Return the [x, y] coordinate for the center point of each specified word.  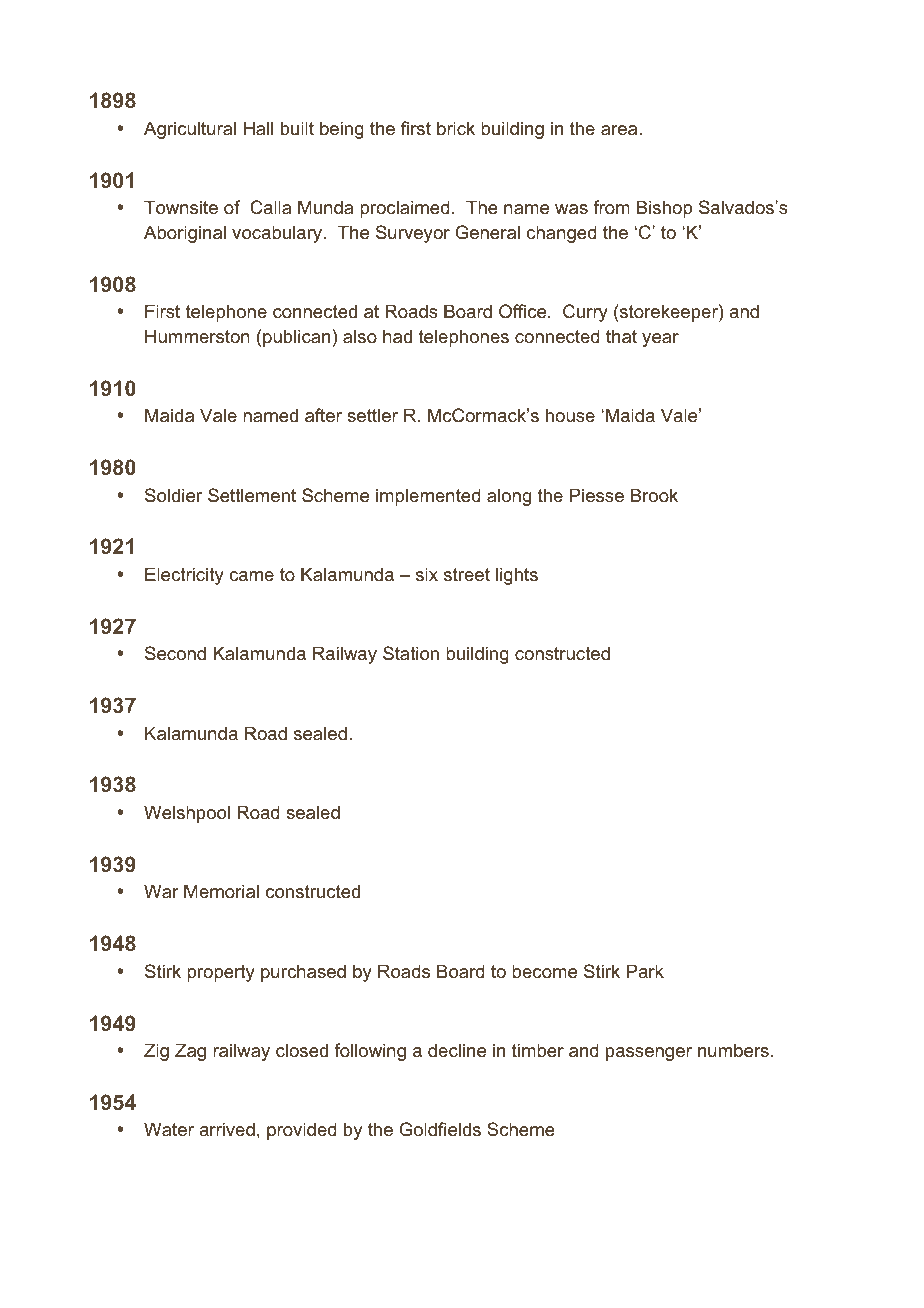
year [660, 340]
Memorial [221, 891]
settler [372, 415]
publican [296, 338]
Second [175, 653]
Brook [654, 495]
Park [645, 971]
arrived [227, 1129]
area [620, 130]
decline [457, 1050]
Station [411, 653]
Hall [258, 128]
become [544, 971]
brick [456, 128]
